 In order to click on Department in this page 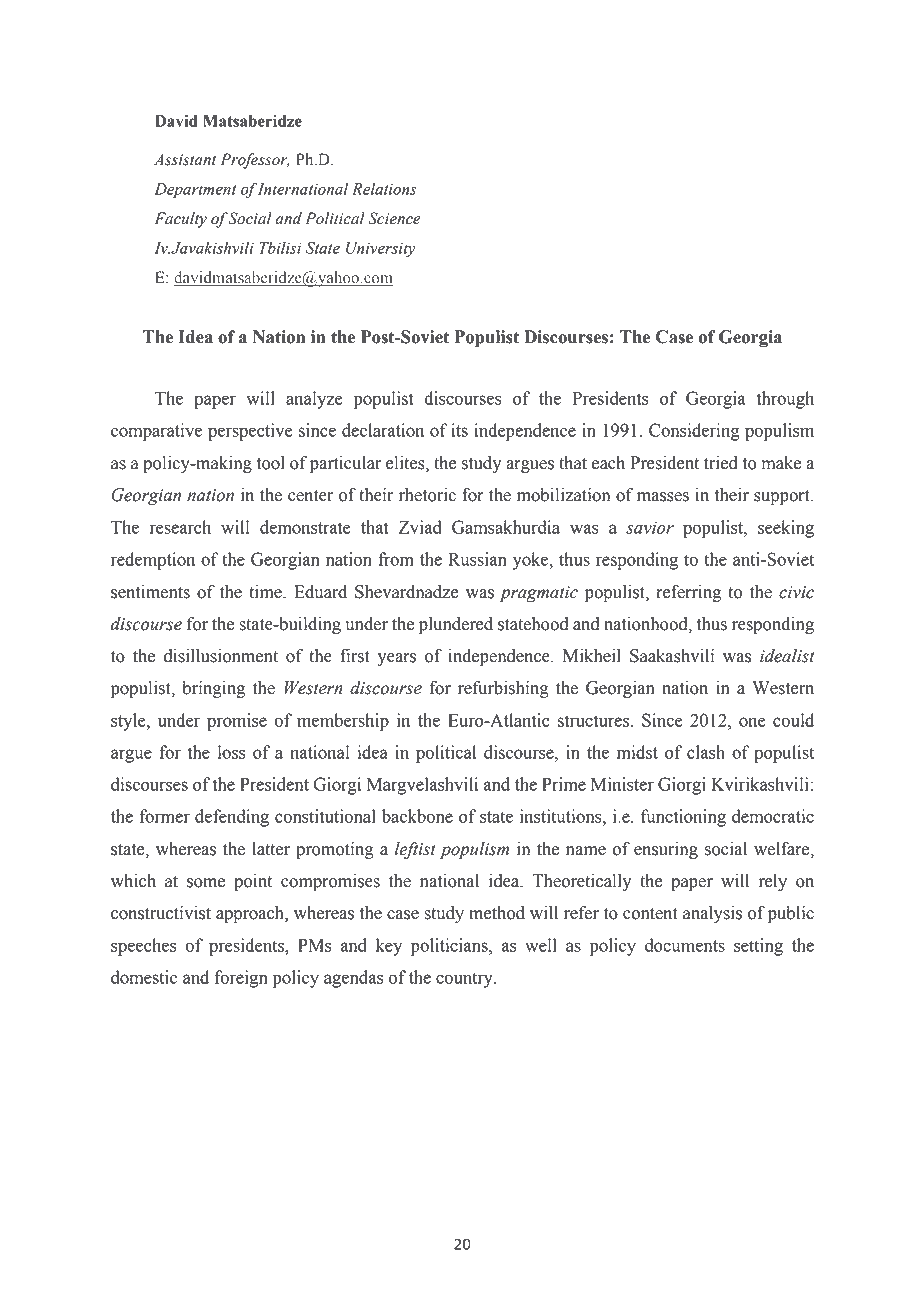, I will do `click(195, 191)`.
